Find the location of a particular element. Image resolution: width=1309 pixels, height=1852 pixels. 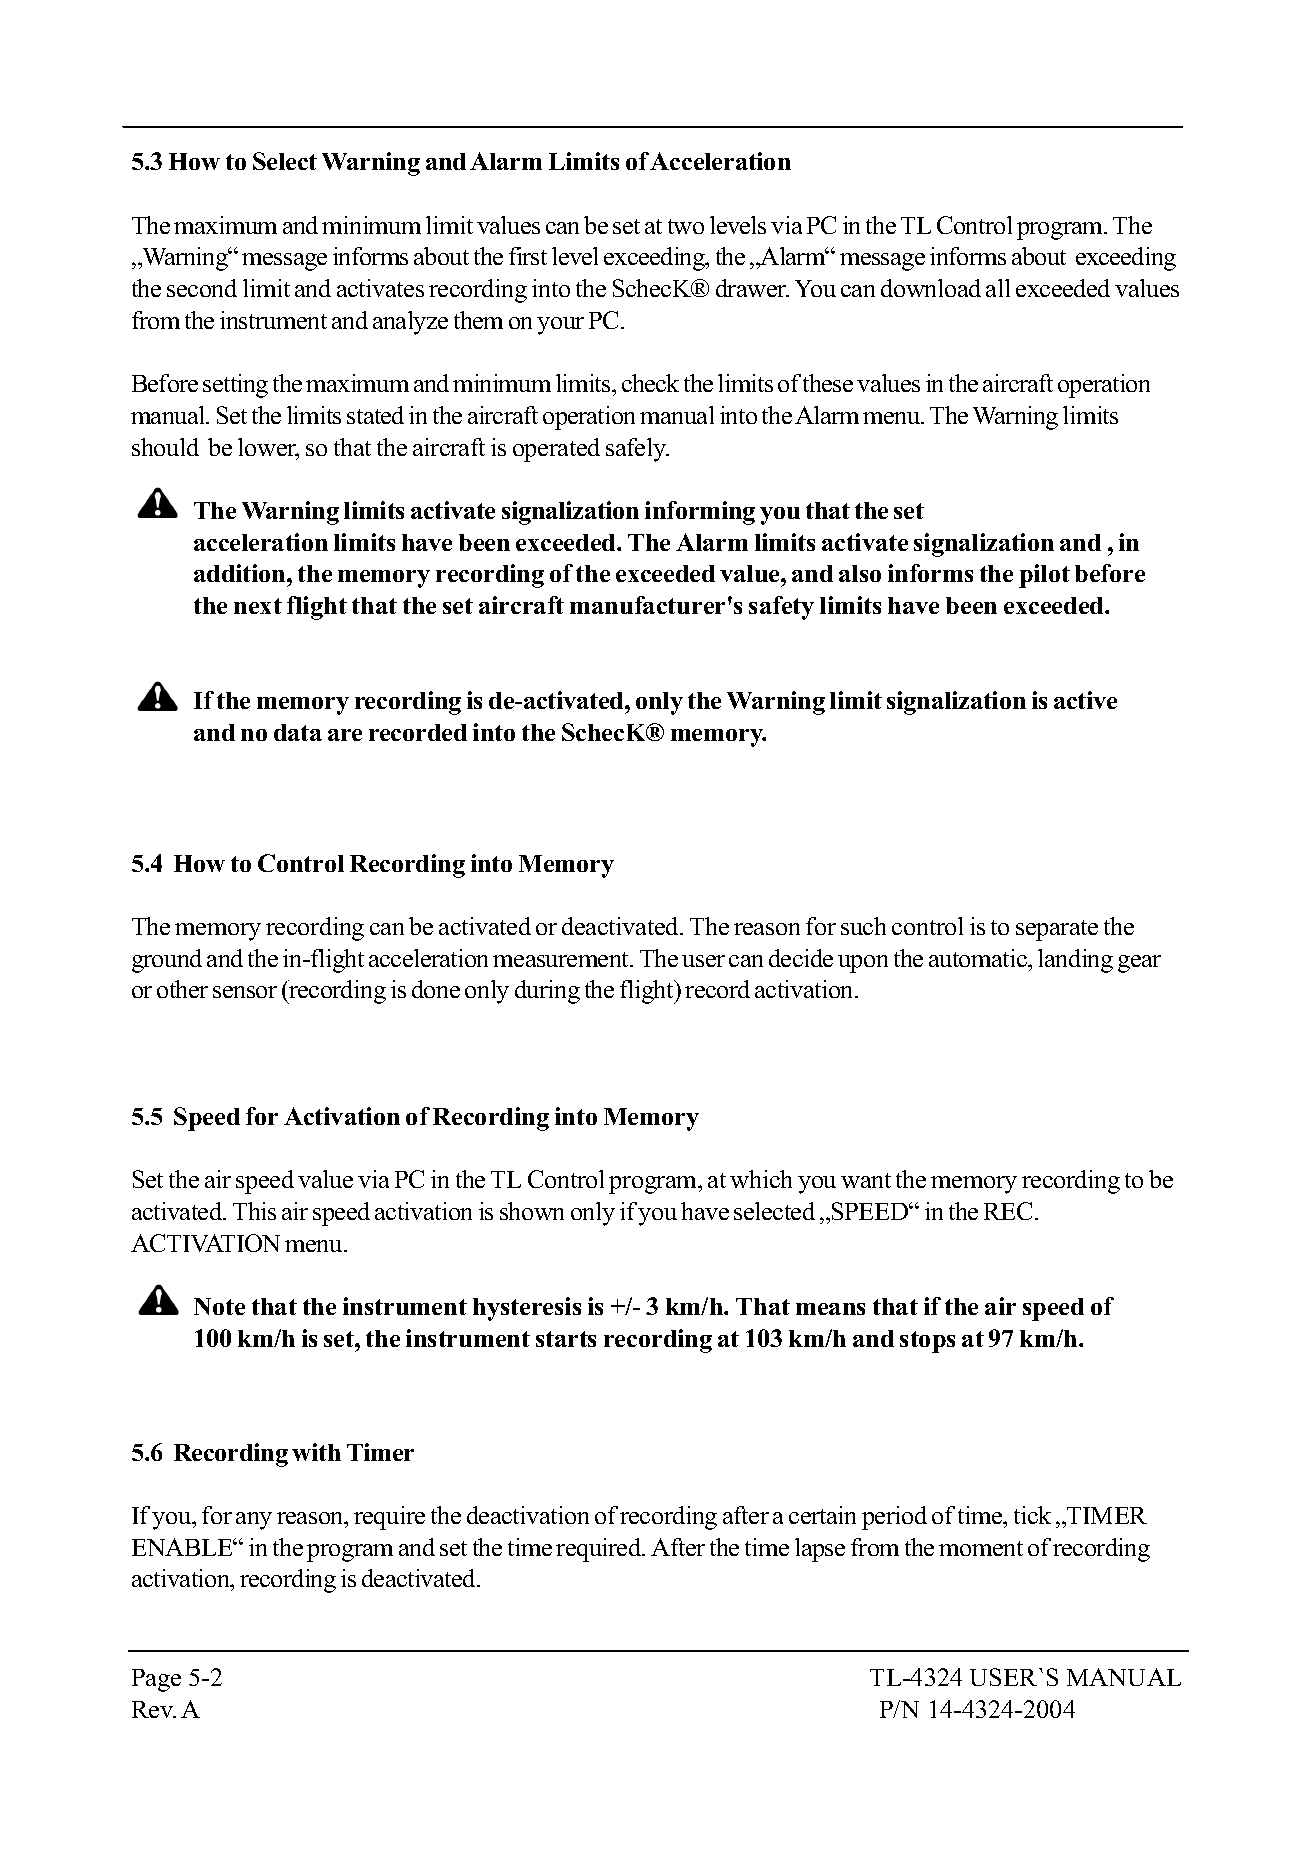

automatic is located at coordinates (979, 958).
